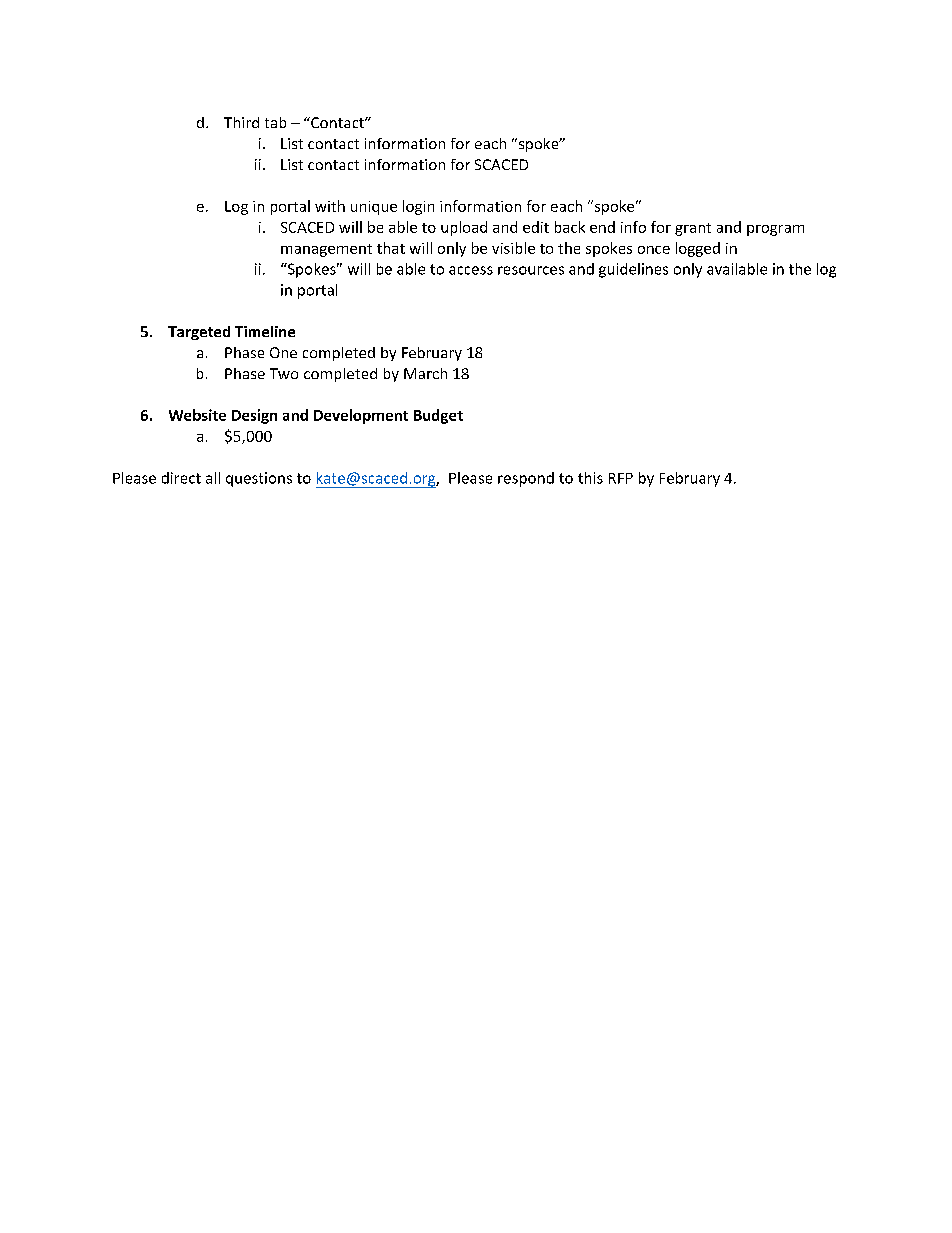 This document has width=952, height=1233. I want to click on management, so click(326, 250).
